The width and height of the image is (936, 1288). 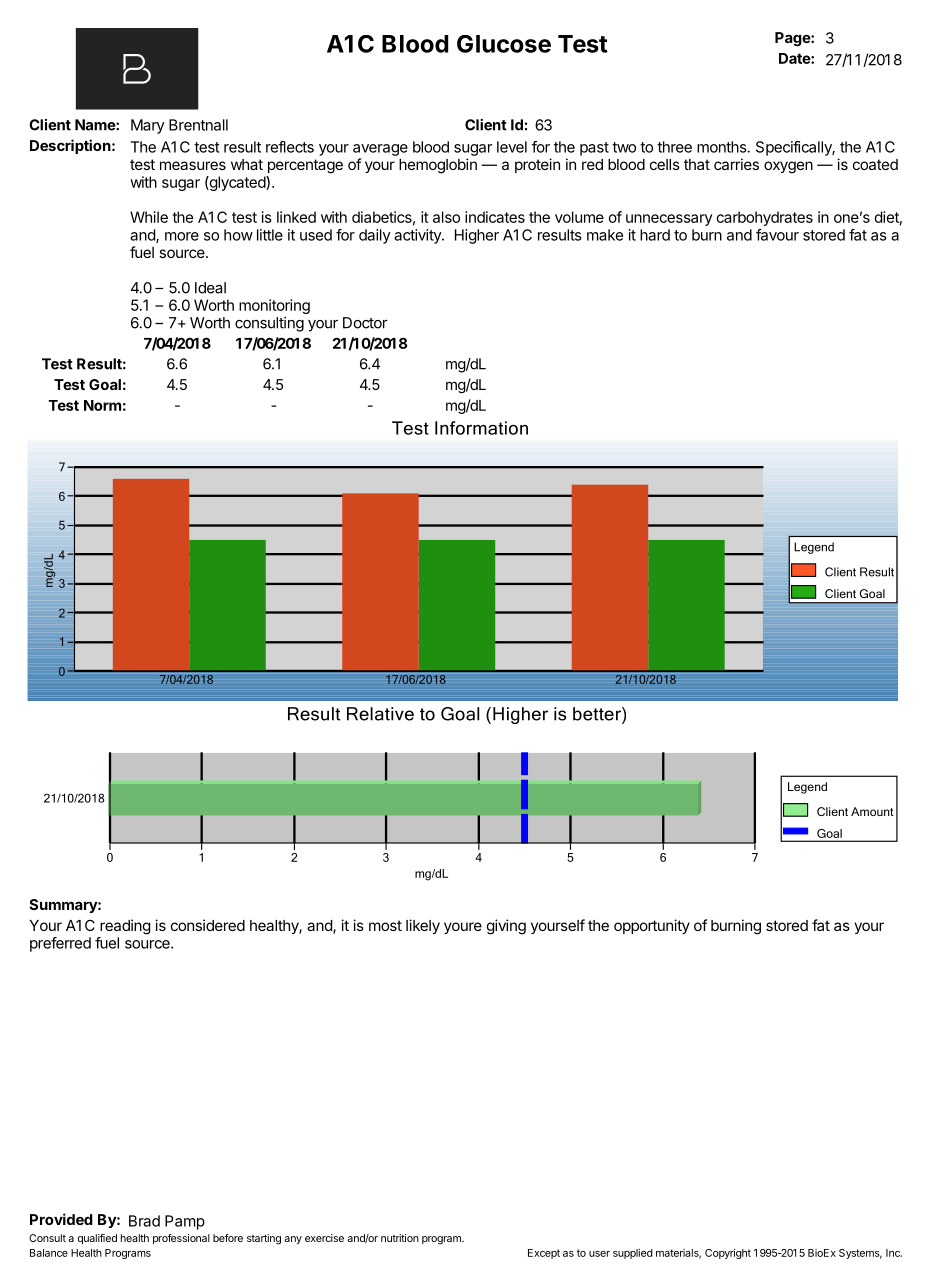 What do you see at coordinates (728, 1254) in the image?
I see `Copyright` at bounding box center [728, 1254].
